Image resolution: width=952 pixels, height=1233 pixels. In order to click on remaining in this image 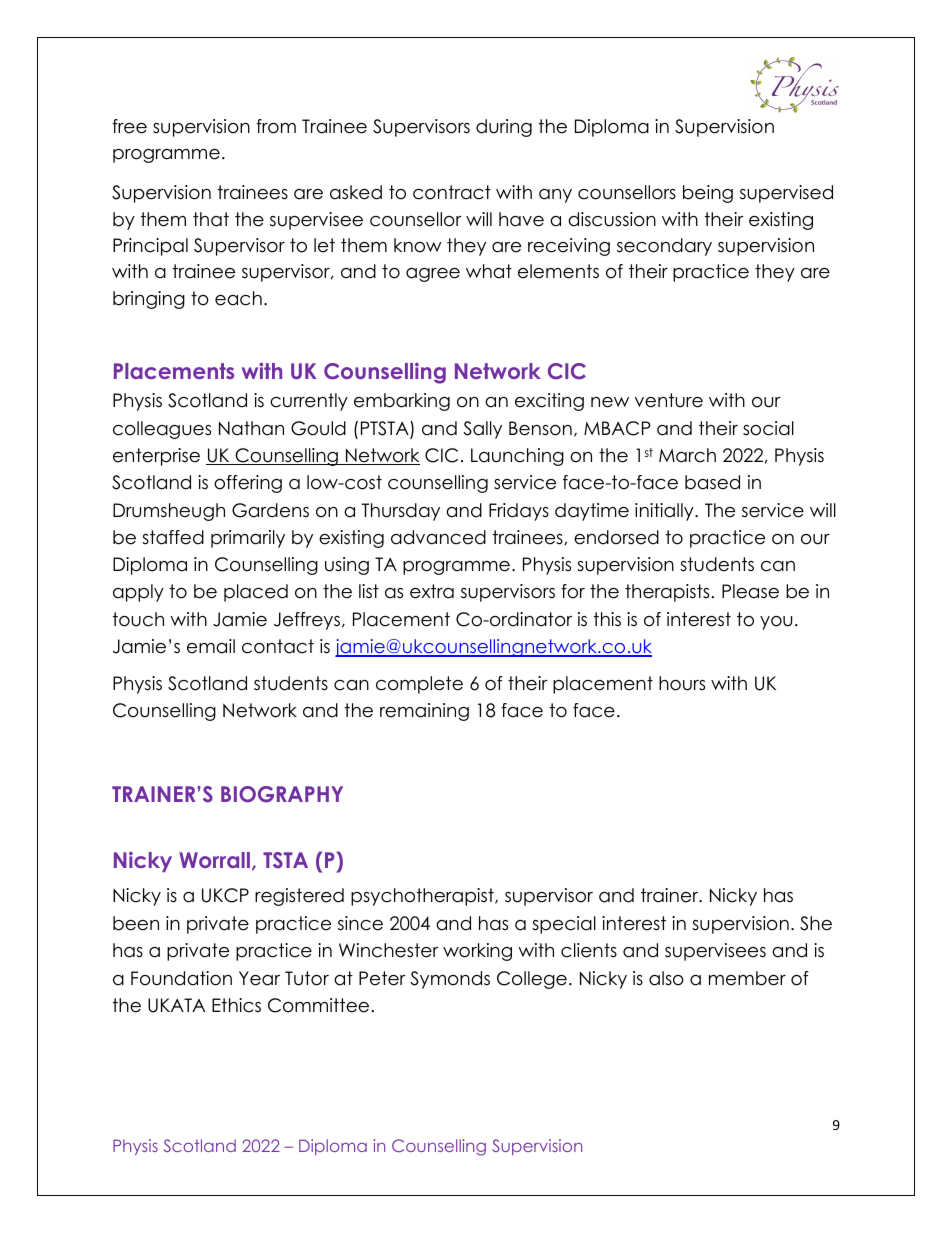, I will do `click(424, 712)`.
